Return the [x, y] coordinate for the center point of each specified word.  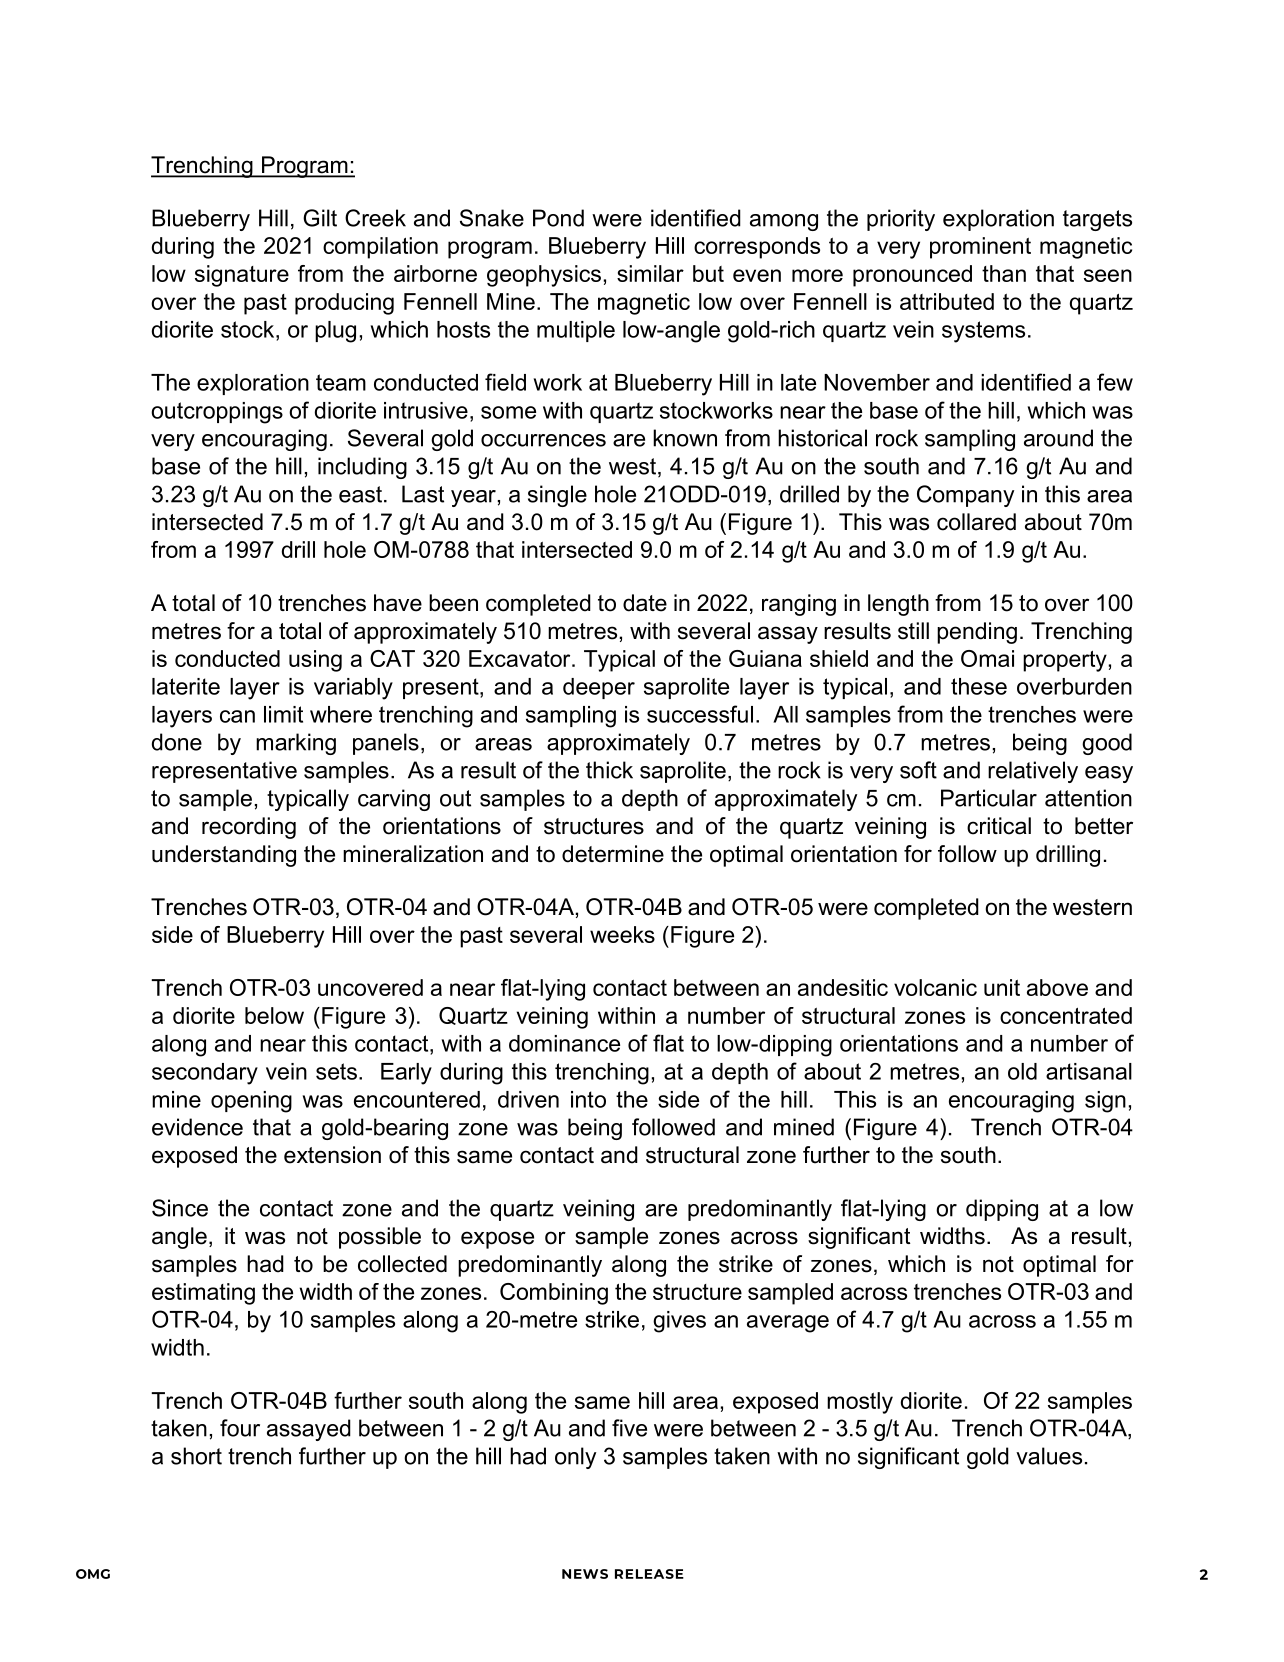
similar [650, 273]
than [1004, 273]
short [196, 1456]
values [1049, 1456]
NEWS [585, 1574]
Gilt [320, 218]
